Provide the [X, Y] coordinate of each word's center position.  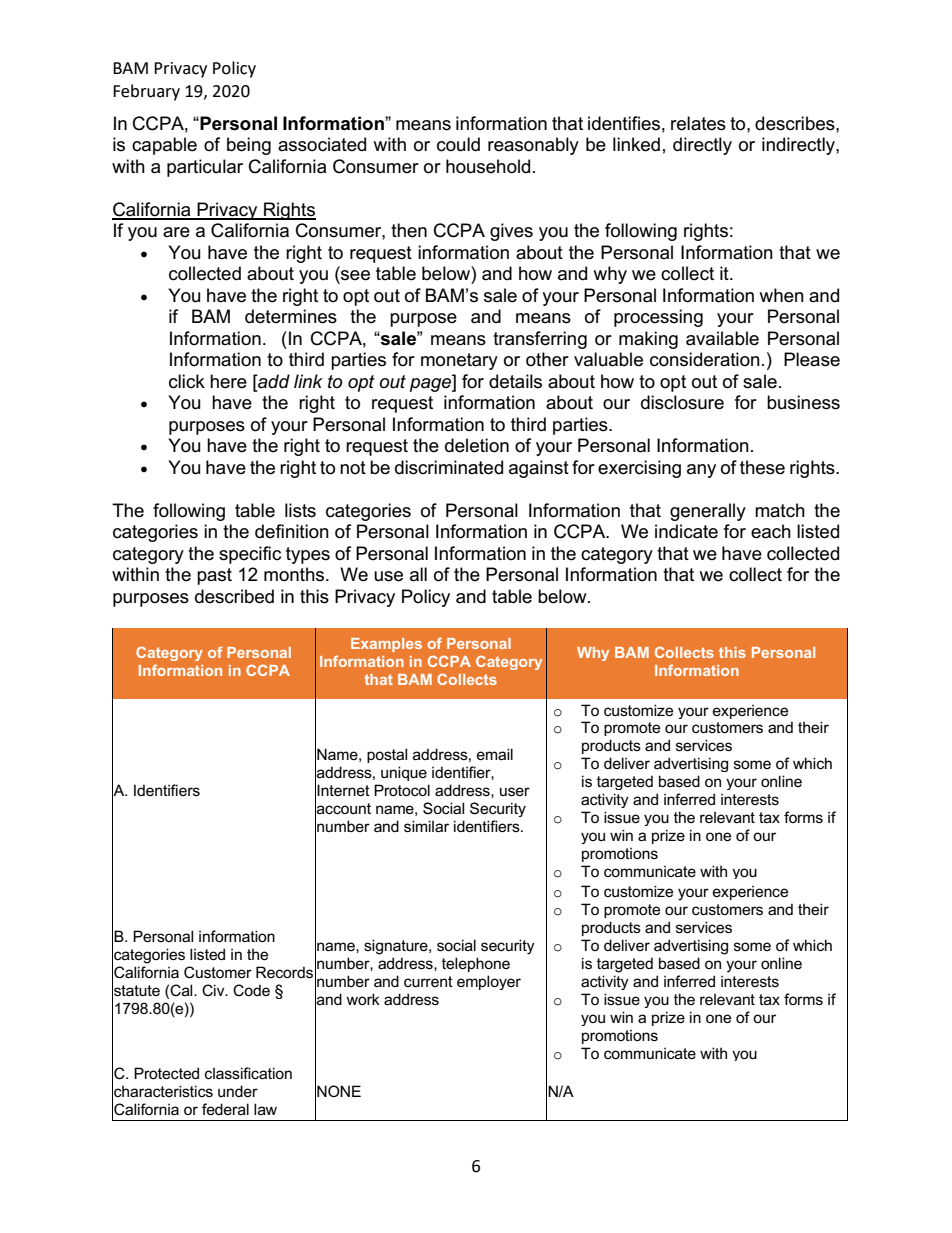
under [238, 1091]
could [458, 144]
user [515, 791]
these [762, 467]
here [228, 381]
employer [489, 982]
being [249, 146]
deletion [477, 445]
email [495, 754]
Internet [343, 790]
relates [698, 123]
